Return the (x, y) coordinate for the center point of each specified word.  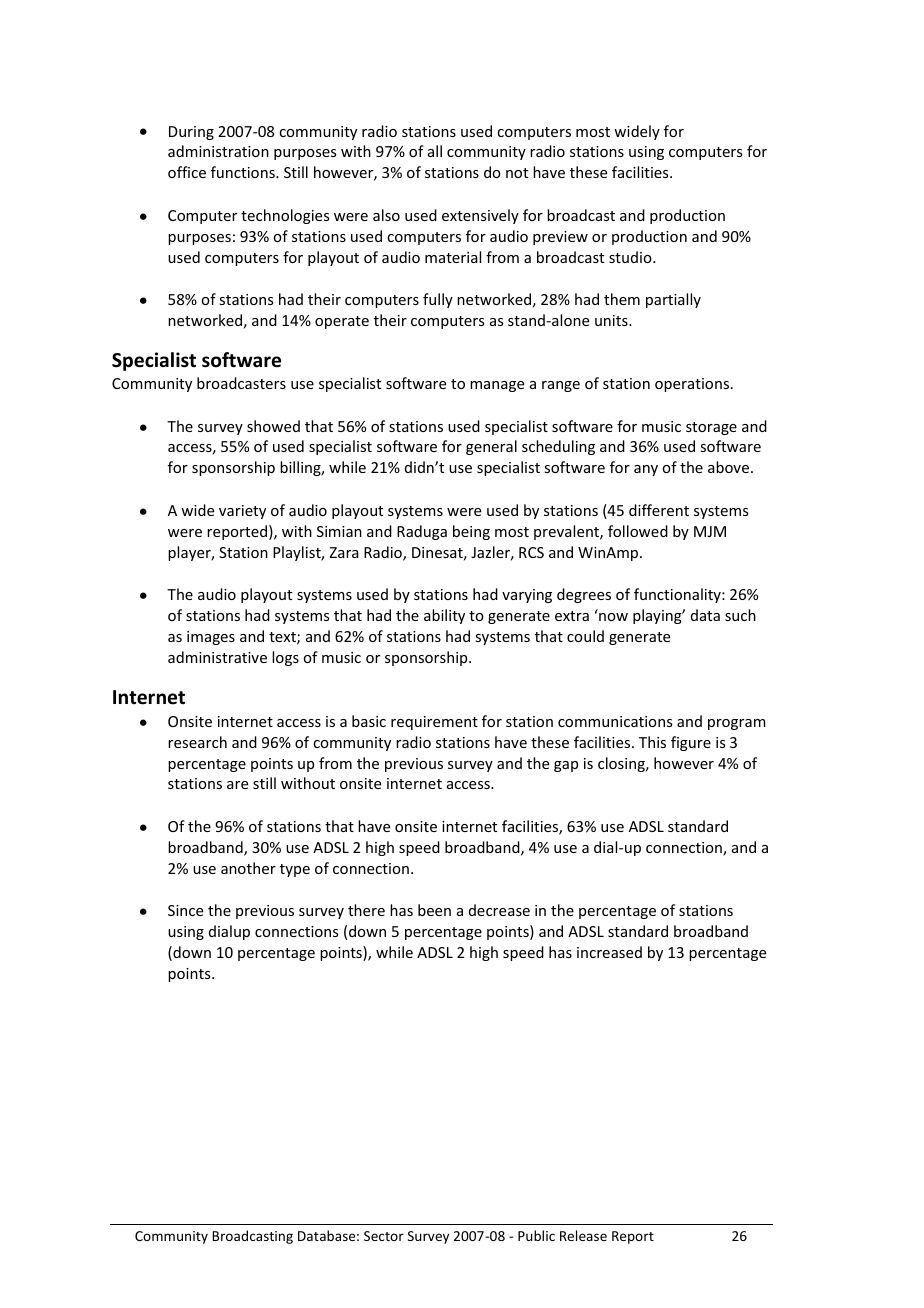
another (248, 868)
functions (244, 172)
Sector (384, 1236)
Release (583, 1235)
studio (631, 257)
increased (609, 952)
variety (242, 512)
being (471, 532)
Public (536, 1235)
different (659, 510)
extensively (480, 216)
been (434, 910)
